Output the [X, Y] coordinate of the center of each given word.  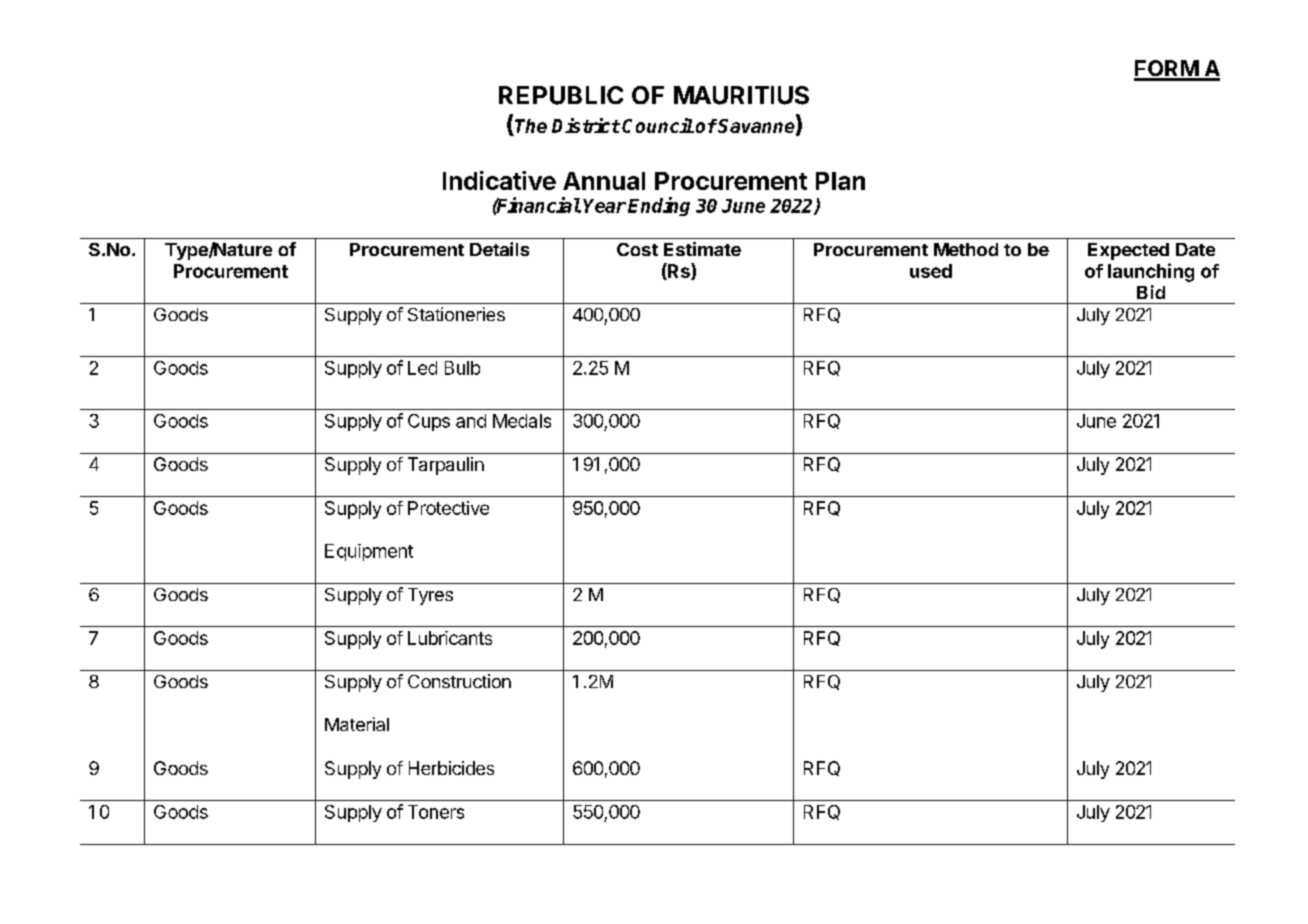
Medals [522, 421]
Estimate [702, 249]
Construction [459, 681]
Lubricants [450, 638]
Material [357, 724]
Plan [840, 181]
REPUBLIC [561, 95]
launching [1151, 272]
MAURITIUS [741, 95]
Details [499, 249]
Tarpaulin [446, 466]
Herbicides [451, 768]
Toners [436, 812]
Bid [1151, 292]
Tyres [430, 596]
